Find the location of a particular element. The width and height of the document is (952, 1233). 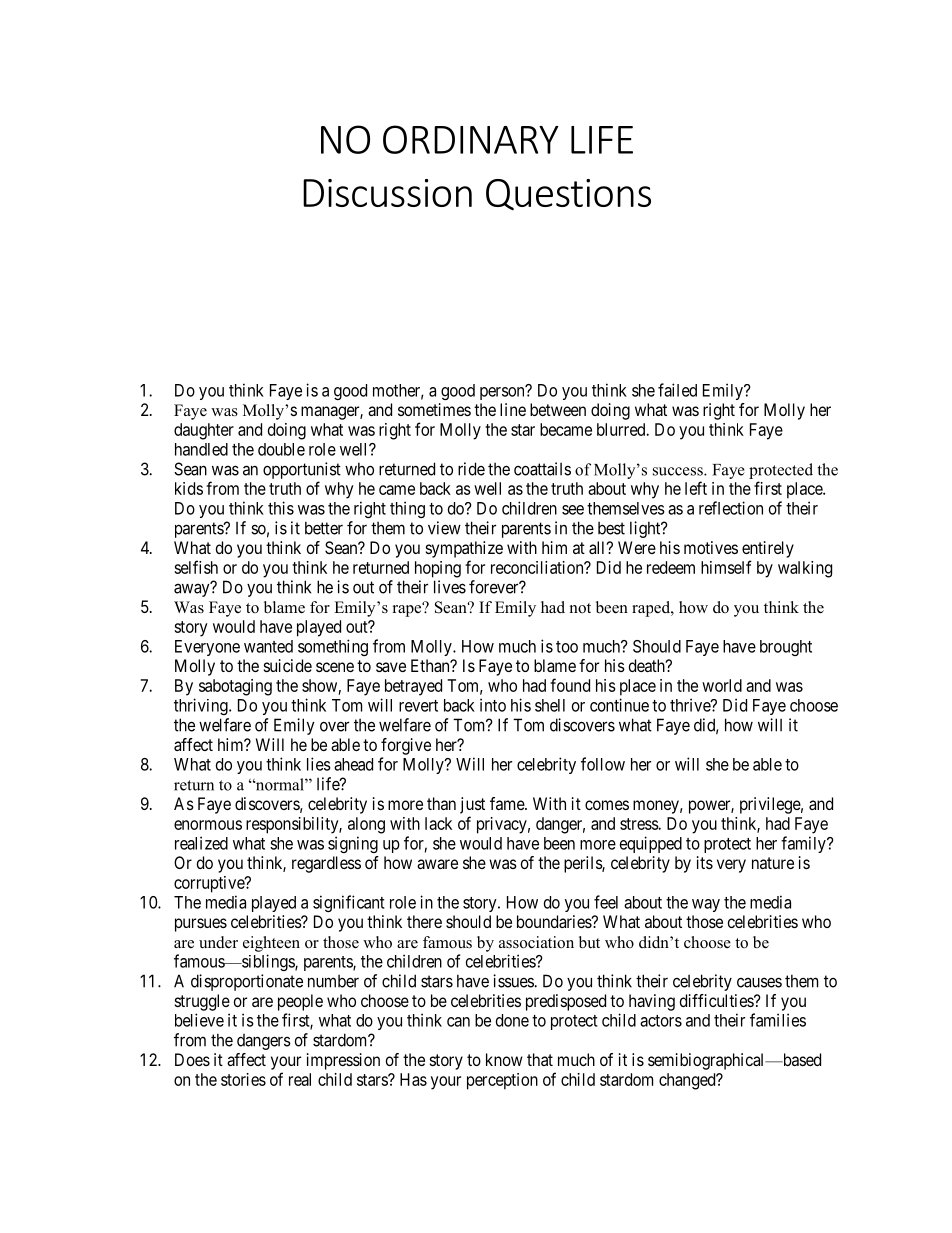

stories is located at coordinates (243, 1079).
